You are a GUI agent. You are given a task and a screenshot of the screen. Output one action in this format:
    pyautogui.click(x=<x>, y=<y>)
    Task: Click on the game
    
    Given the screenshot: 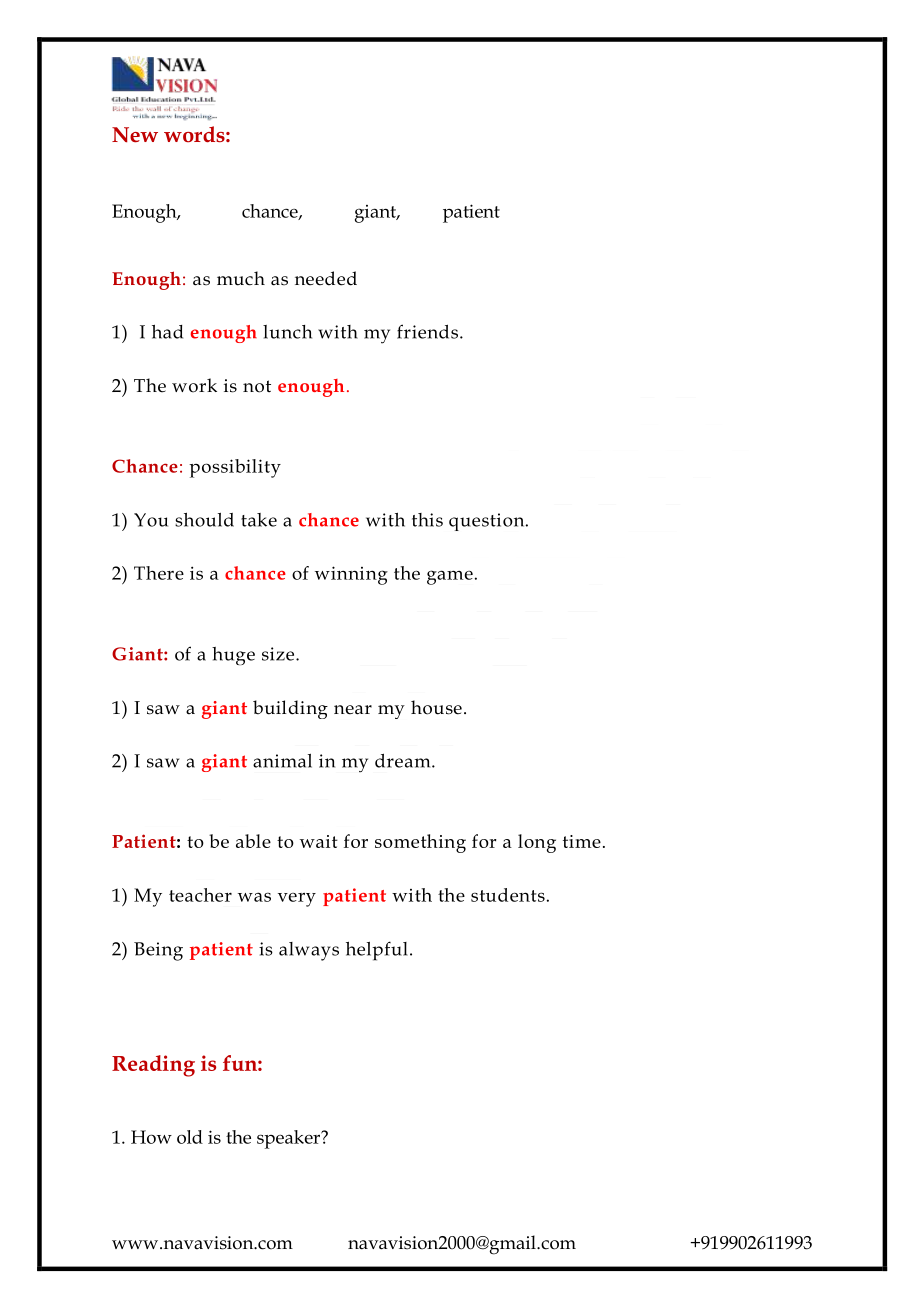 What is the action you would take?
    pyautogui.click(x=450, y=577)
